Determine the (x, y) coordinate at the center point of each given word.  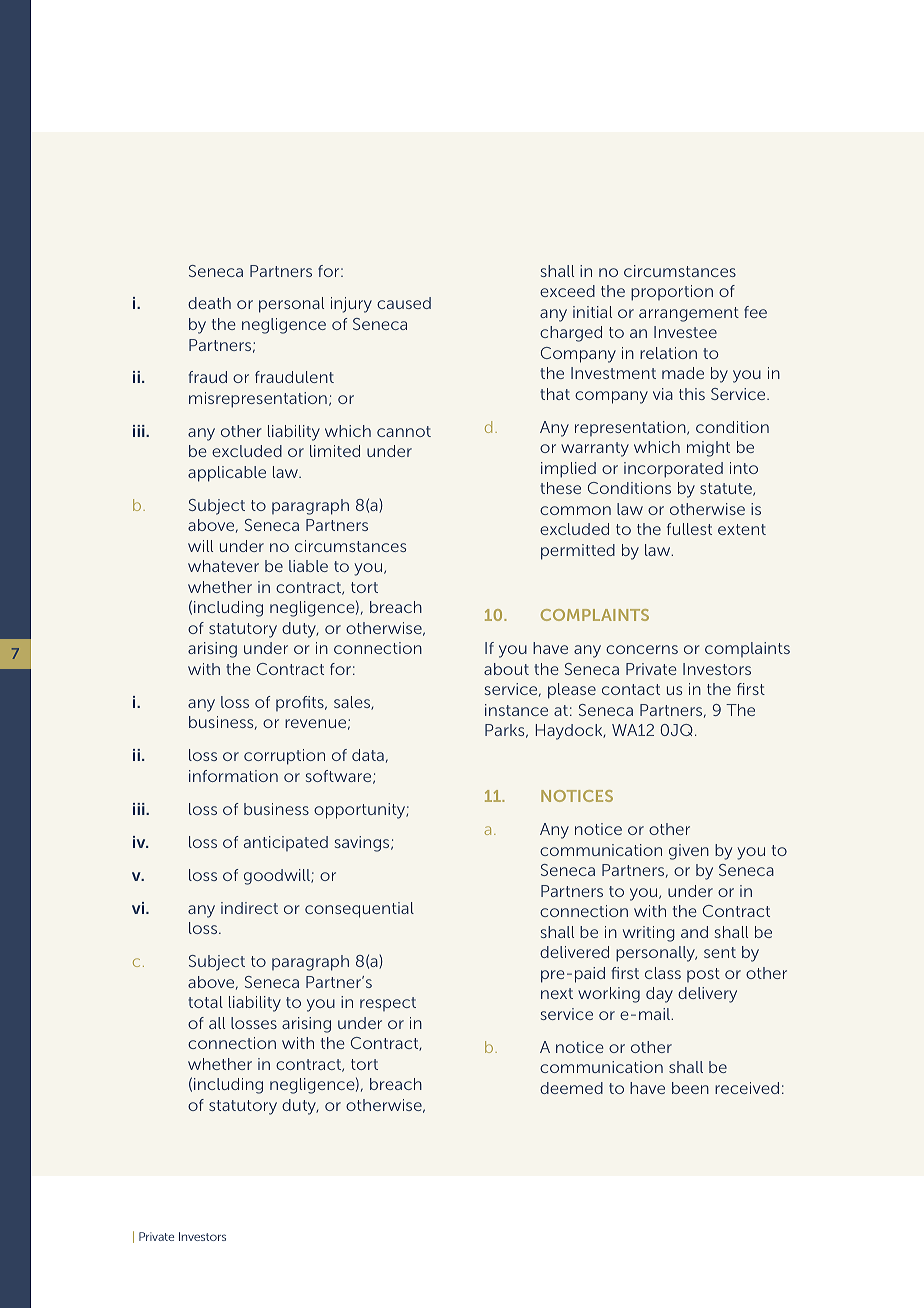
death (209, 303)
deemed (571, 1088)
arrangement (689, 314)
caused (404, 303)
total (205, 1002)
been (690, 1088)
